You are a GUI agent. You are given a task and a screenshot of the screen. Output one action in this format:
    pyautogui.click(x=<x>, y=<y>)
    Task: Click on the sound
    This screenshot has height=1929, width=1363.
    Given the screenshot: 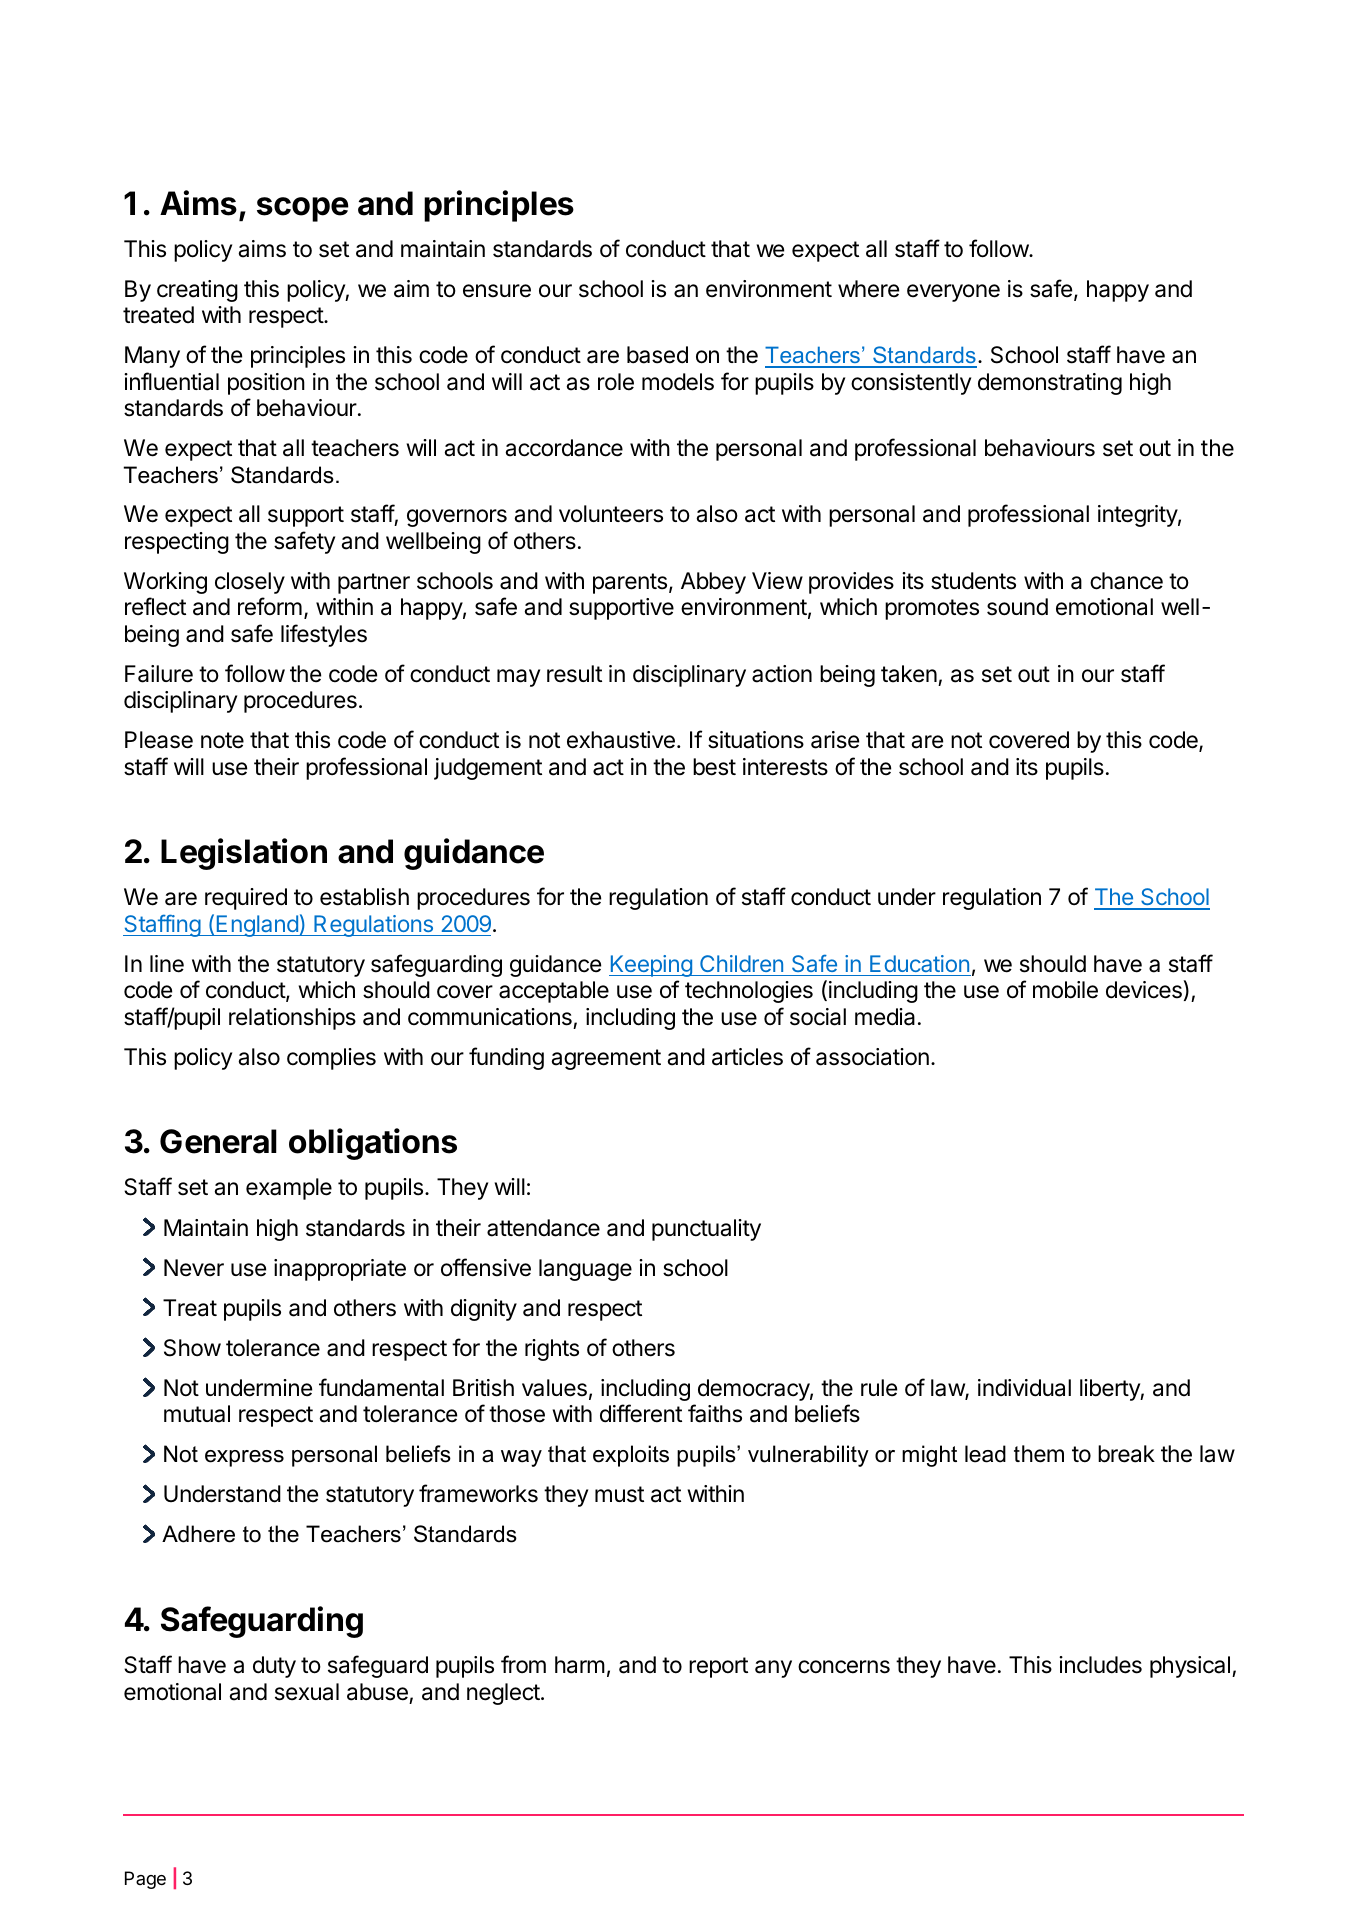 What is the action you would take?
    pyautogui.click(x=1017, y=607)
